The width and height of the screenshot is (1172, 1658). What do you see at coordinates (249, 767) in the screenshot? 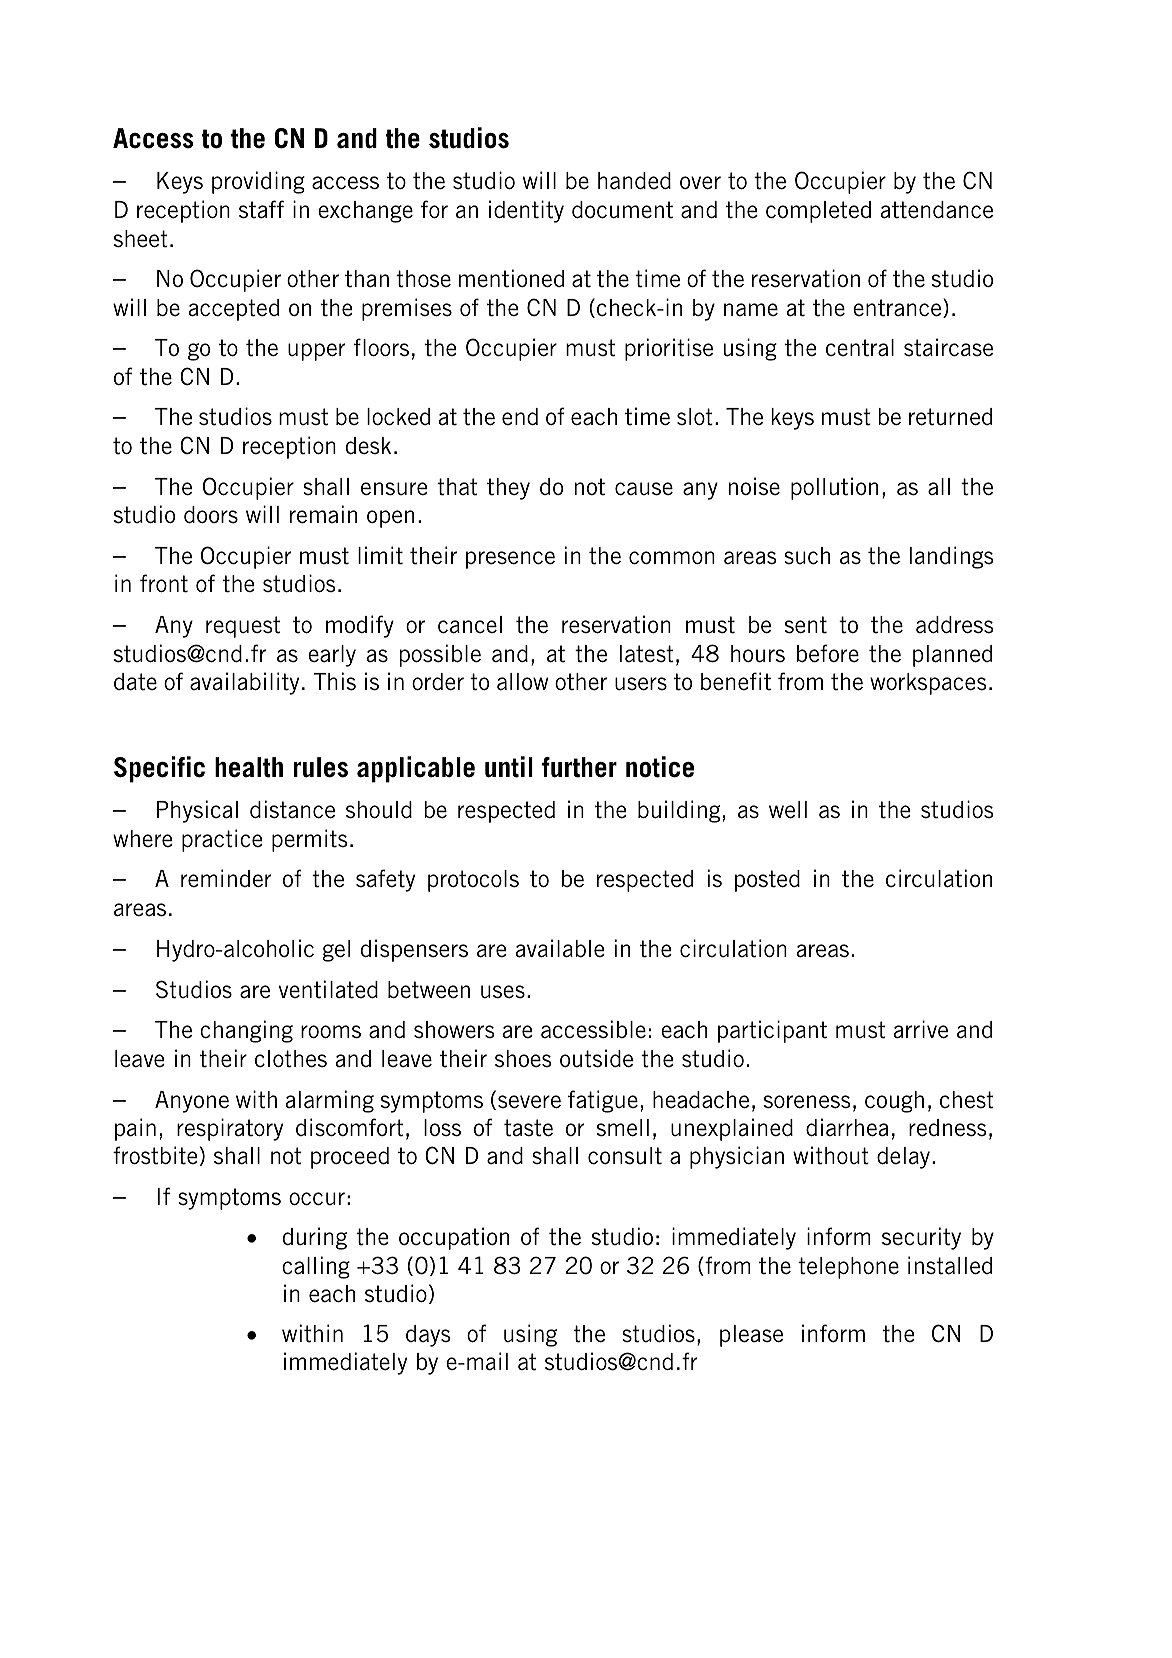
I see `health` at bounding box center [249, 767].
